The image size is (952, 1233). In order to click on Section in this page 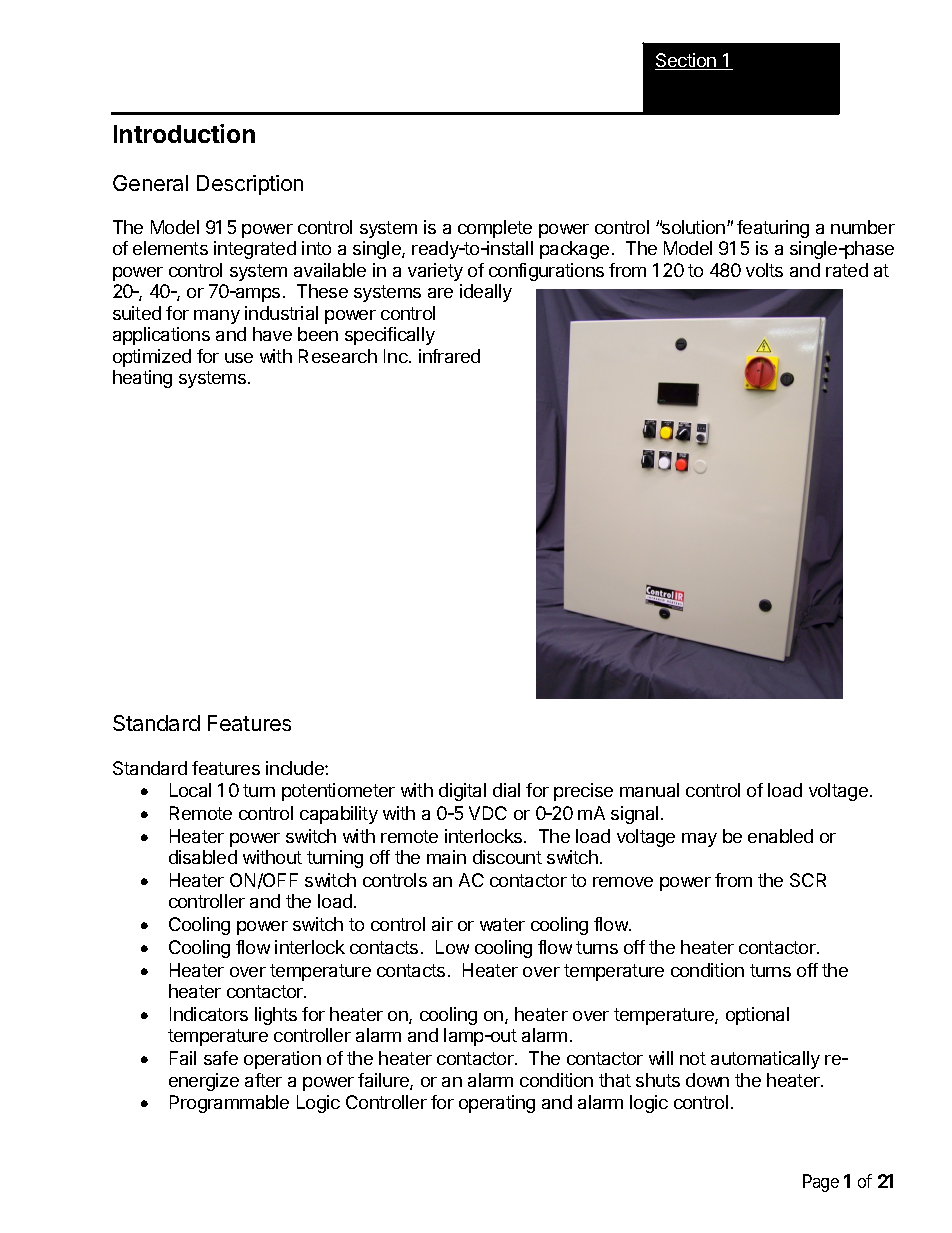, I will do `click(687, 61)`.
